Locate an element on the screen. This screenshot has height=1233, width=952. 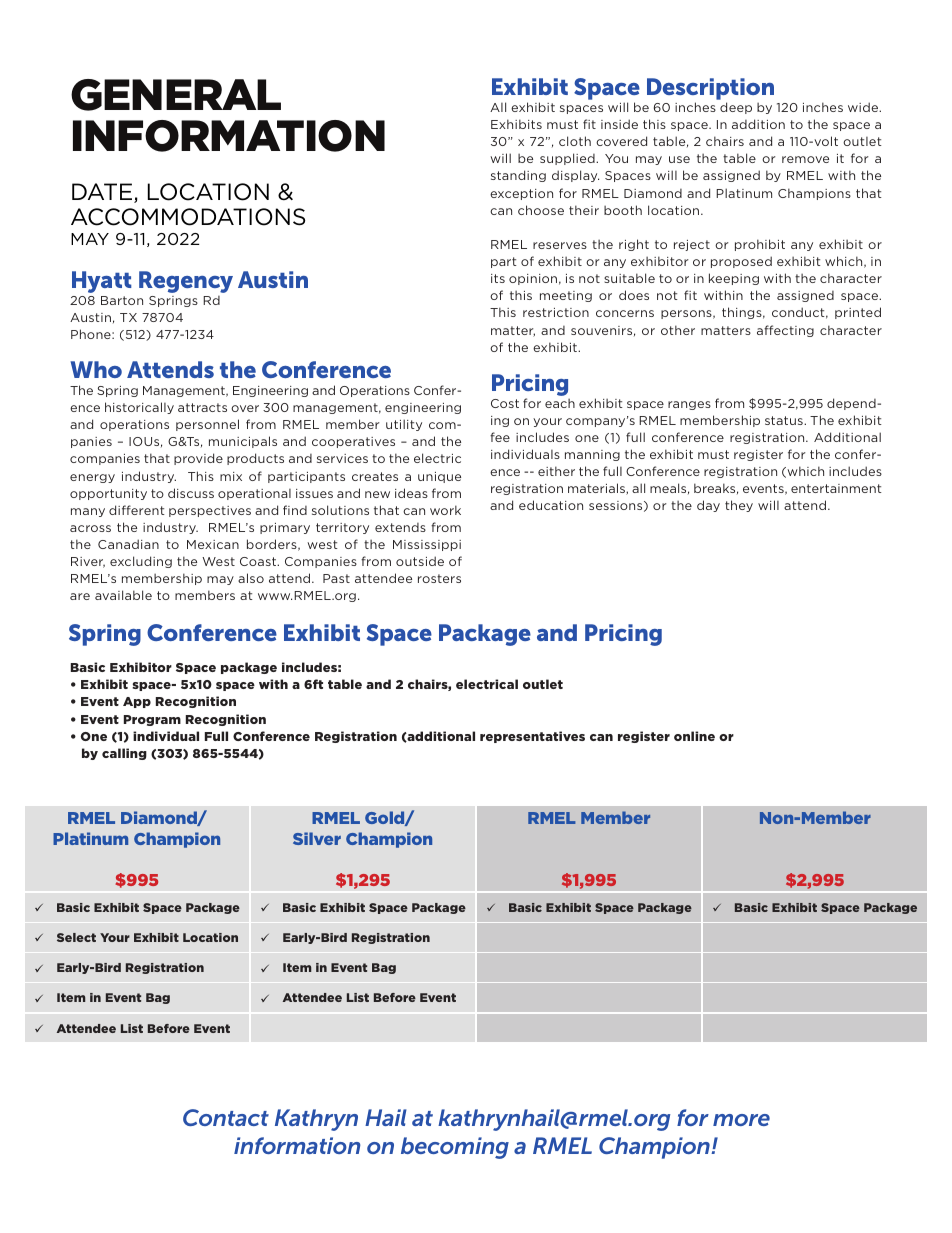
provide is located at coordinates (198, 459).
